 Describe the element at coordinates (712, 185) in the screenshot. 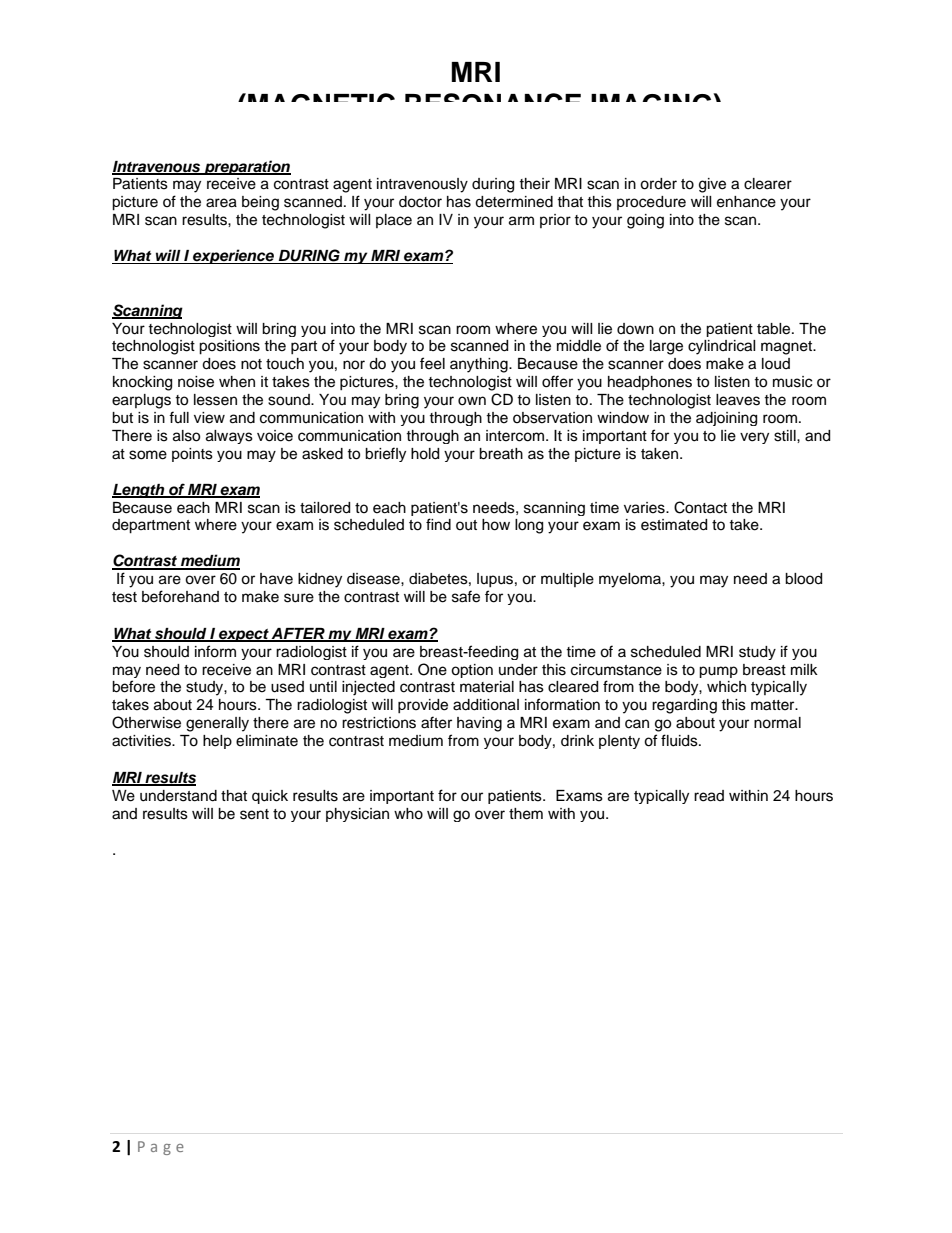

I see `give` at that location.
